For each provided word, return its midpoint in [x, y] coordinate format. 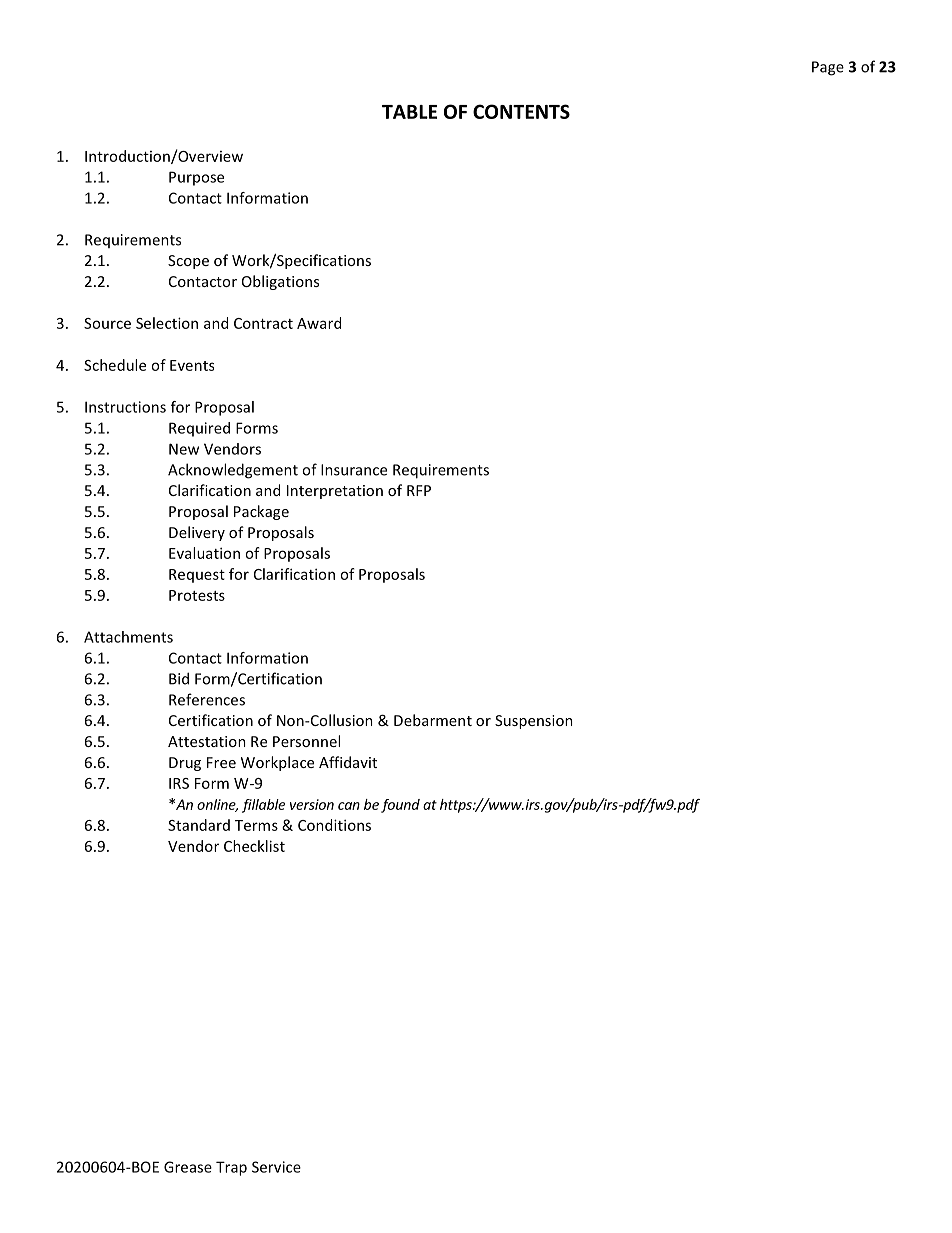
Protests [197, 595]
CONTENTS [521, 111]
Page [828, 68]
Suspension [534, 722]
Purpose [196, 178]
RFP [419, 490]
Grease [188, 1167]
